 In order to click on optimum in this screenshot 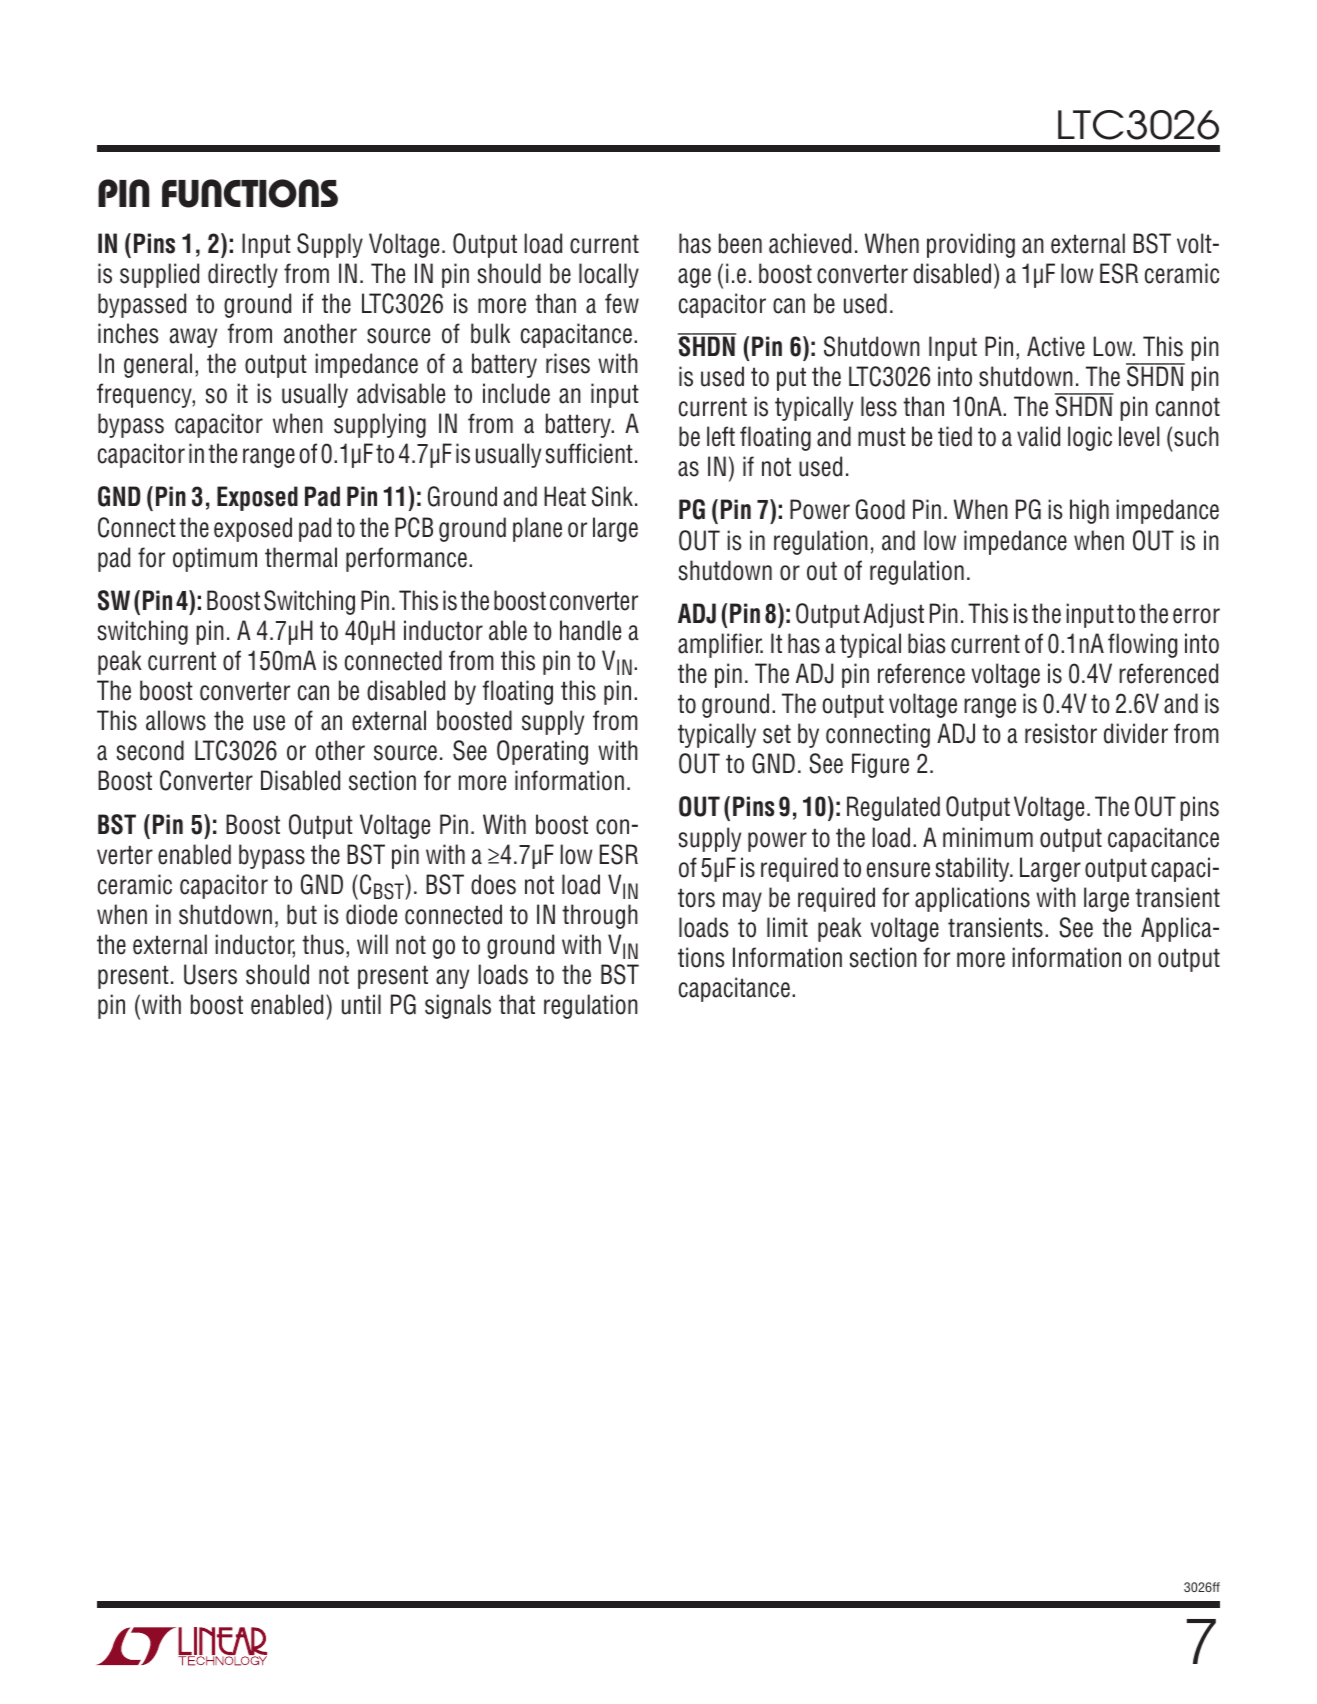, I will do `click(215, 559)`.
